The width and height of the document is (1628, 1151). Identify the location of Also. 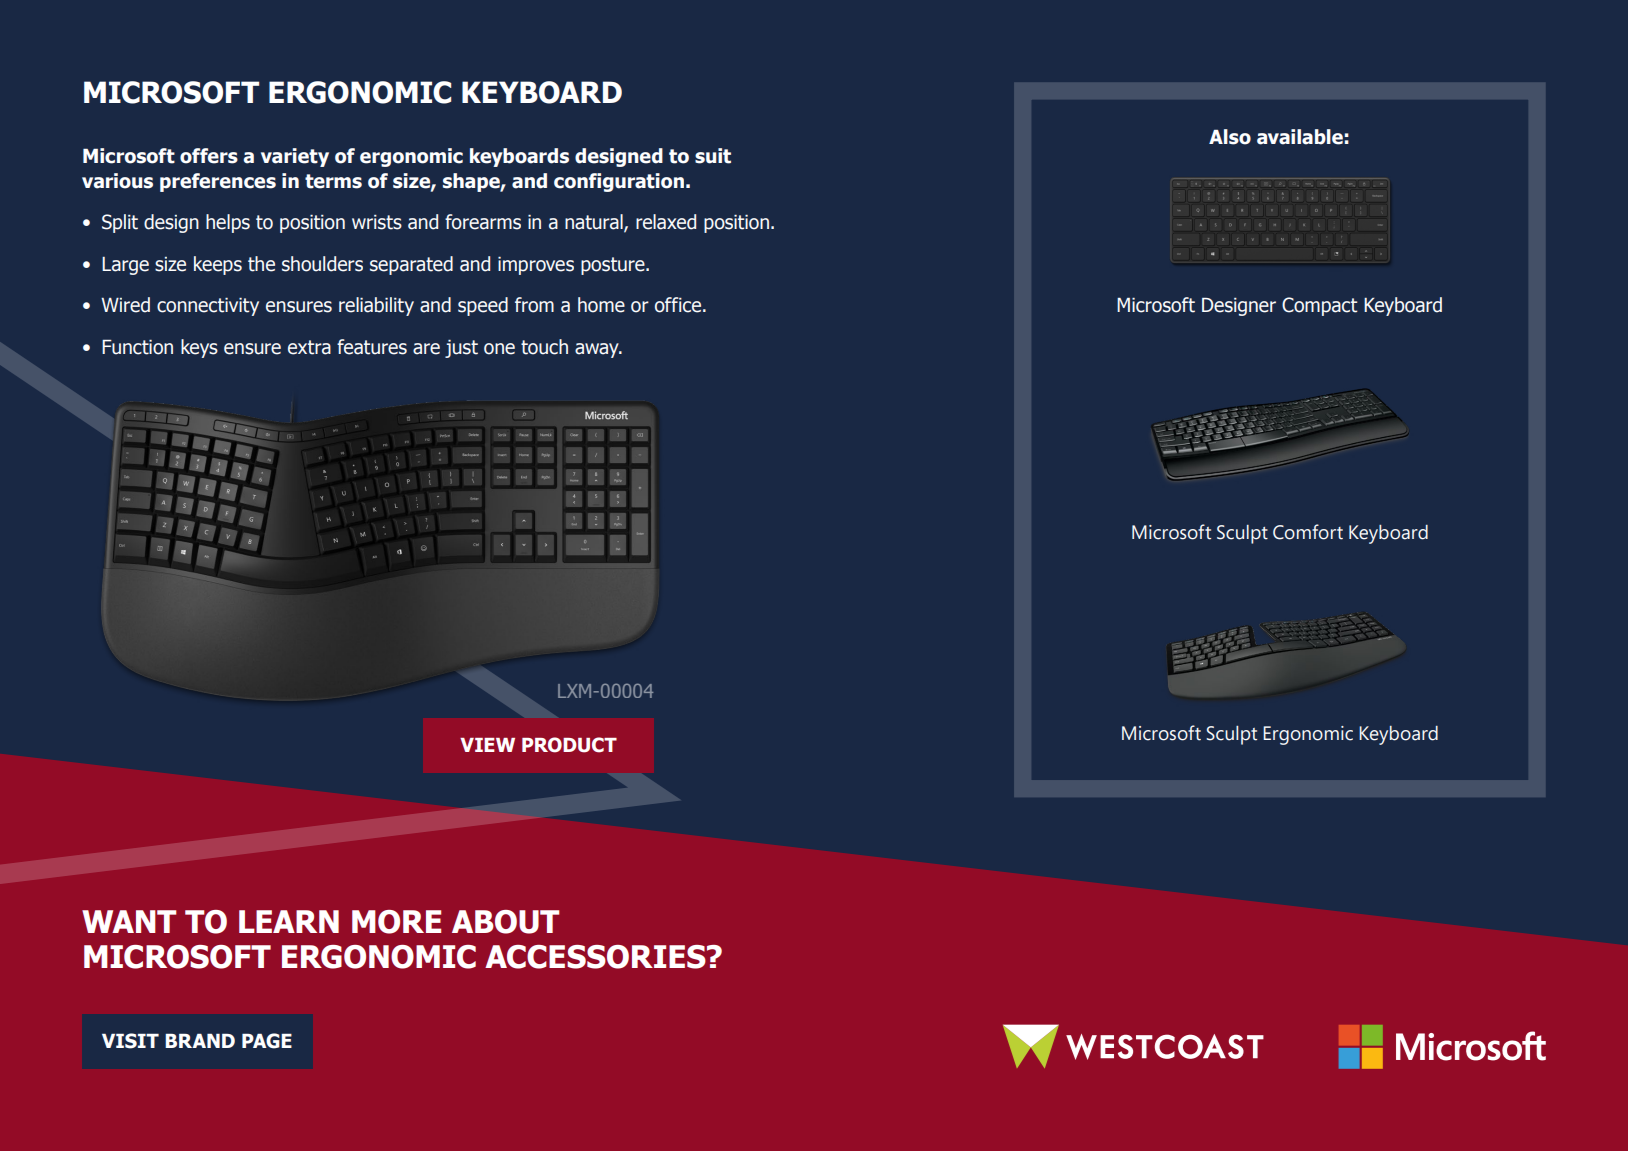
(1230, 137).
